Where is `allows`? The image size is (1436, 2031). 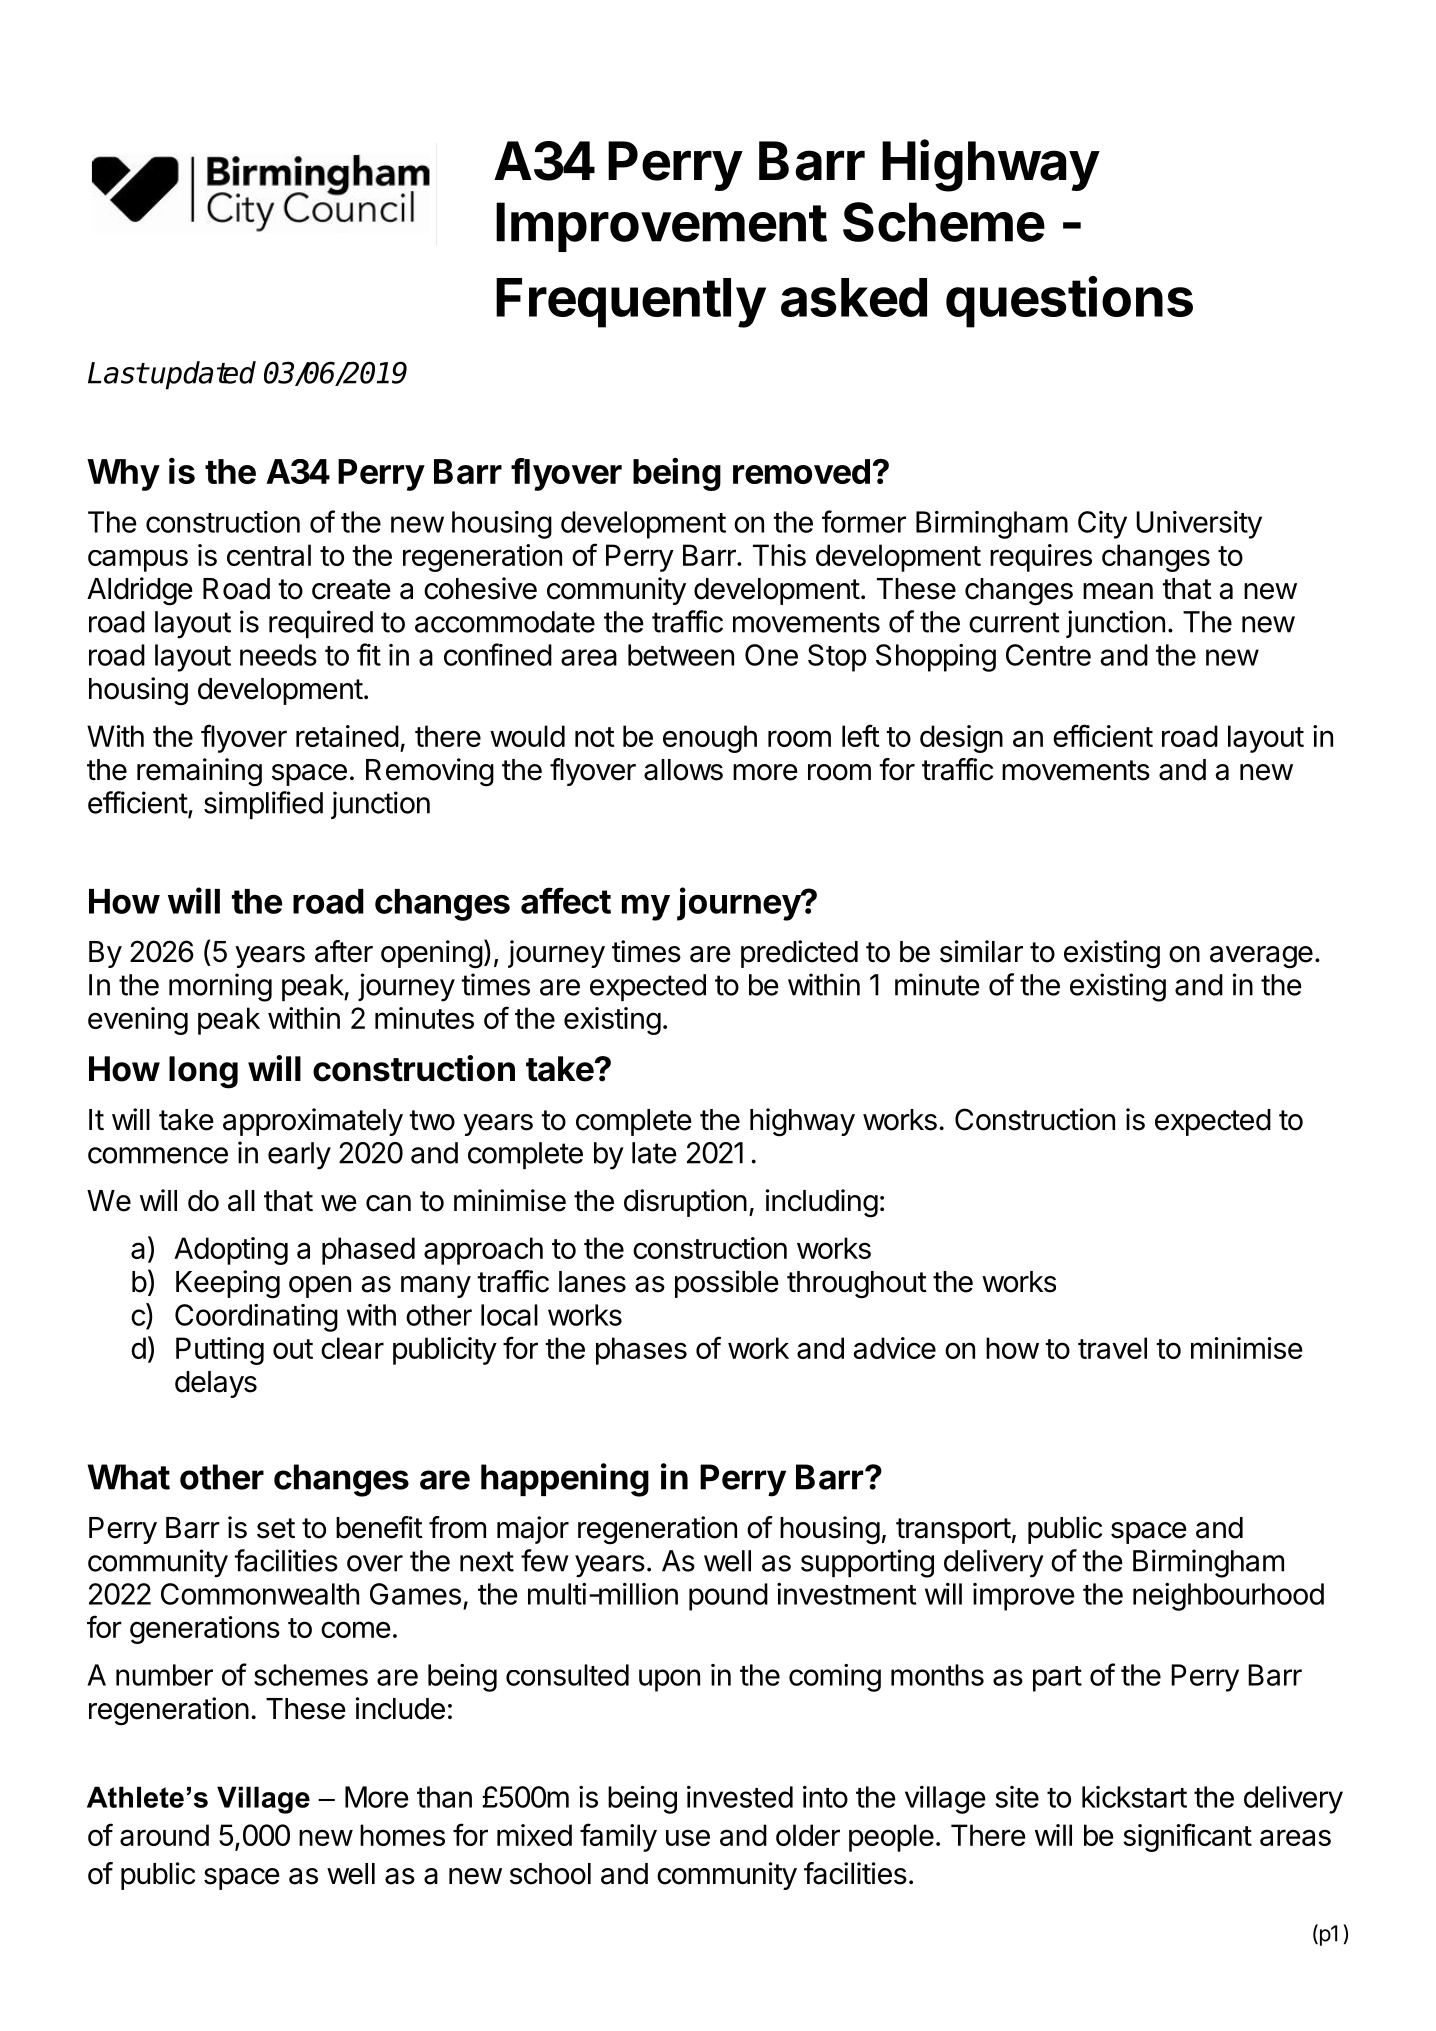 allows is located at coordinates (683, 770).
